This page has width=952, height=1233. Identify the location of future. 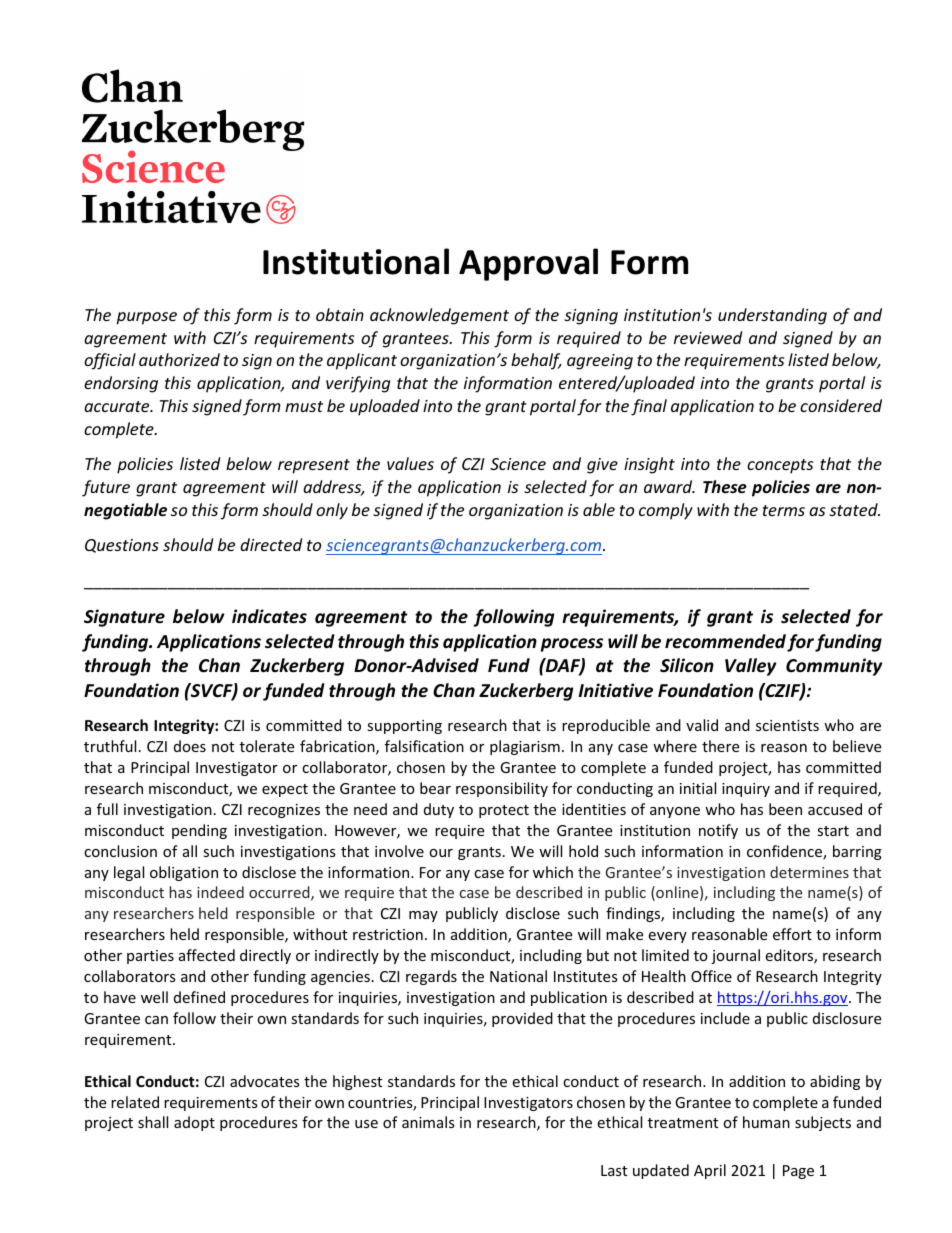
(106, 488).
